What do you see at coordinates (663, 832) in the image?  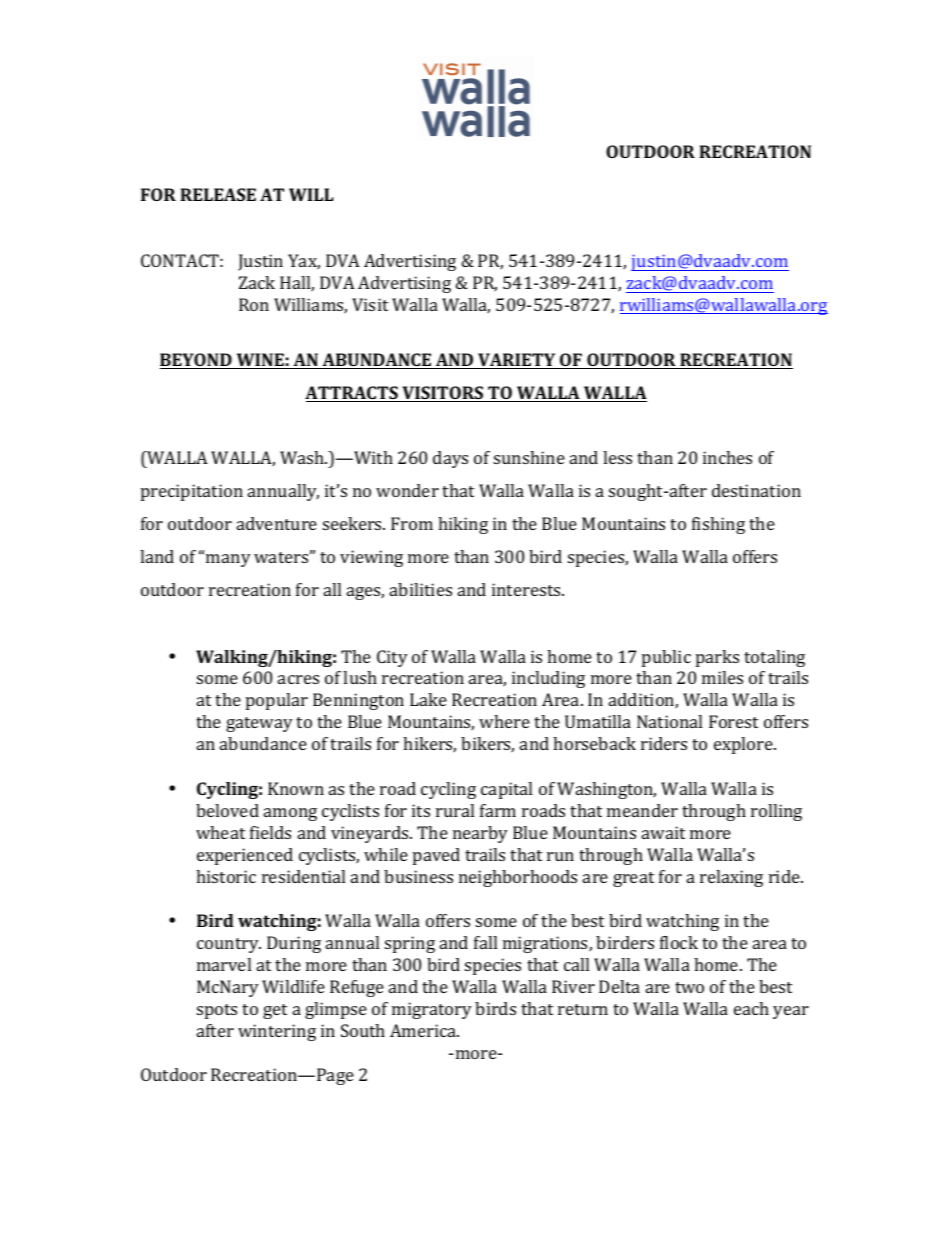 I see `await` at bounding box center [663, 832].
